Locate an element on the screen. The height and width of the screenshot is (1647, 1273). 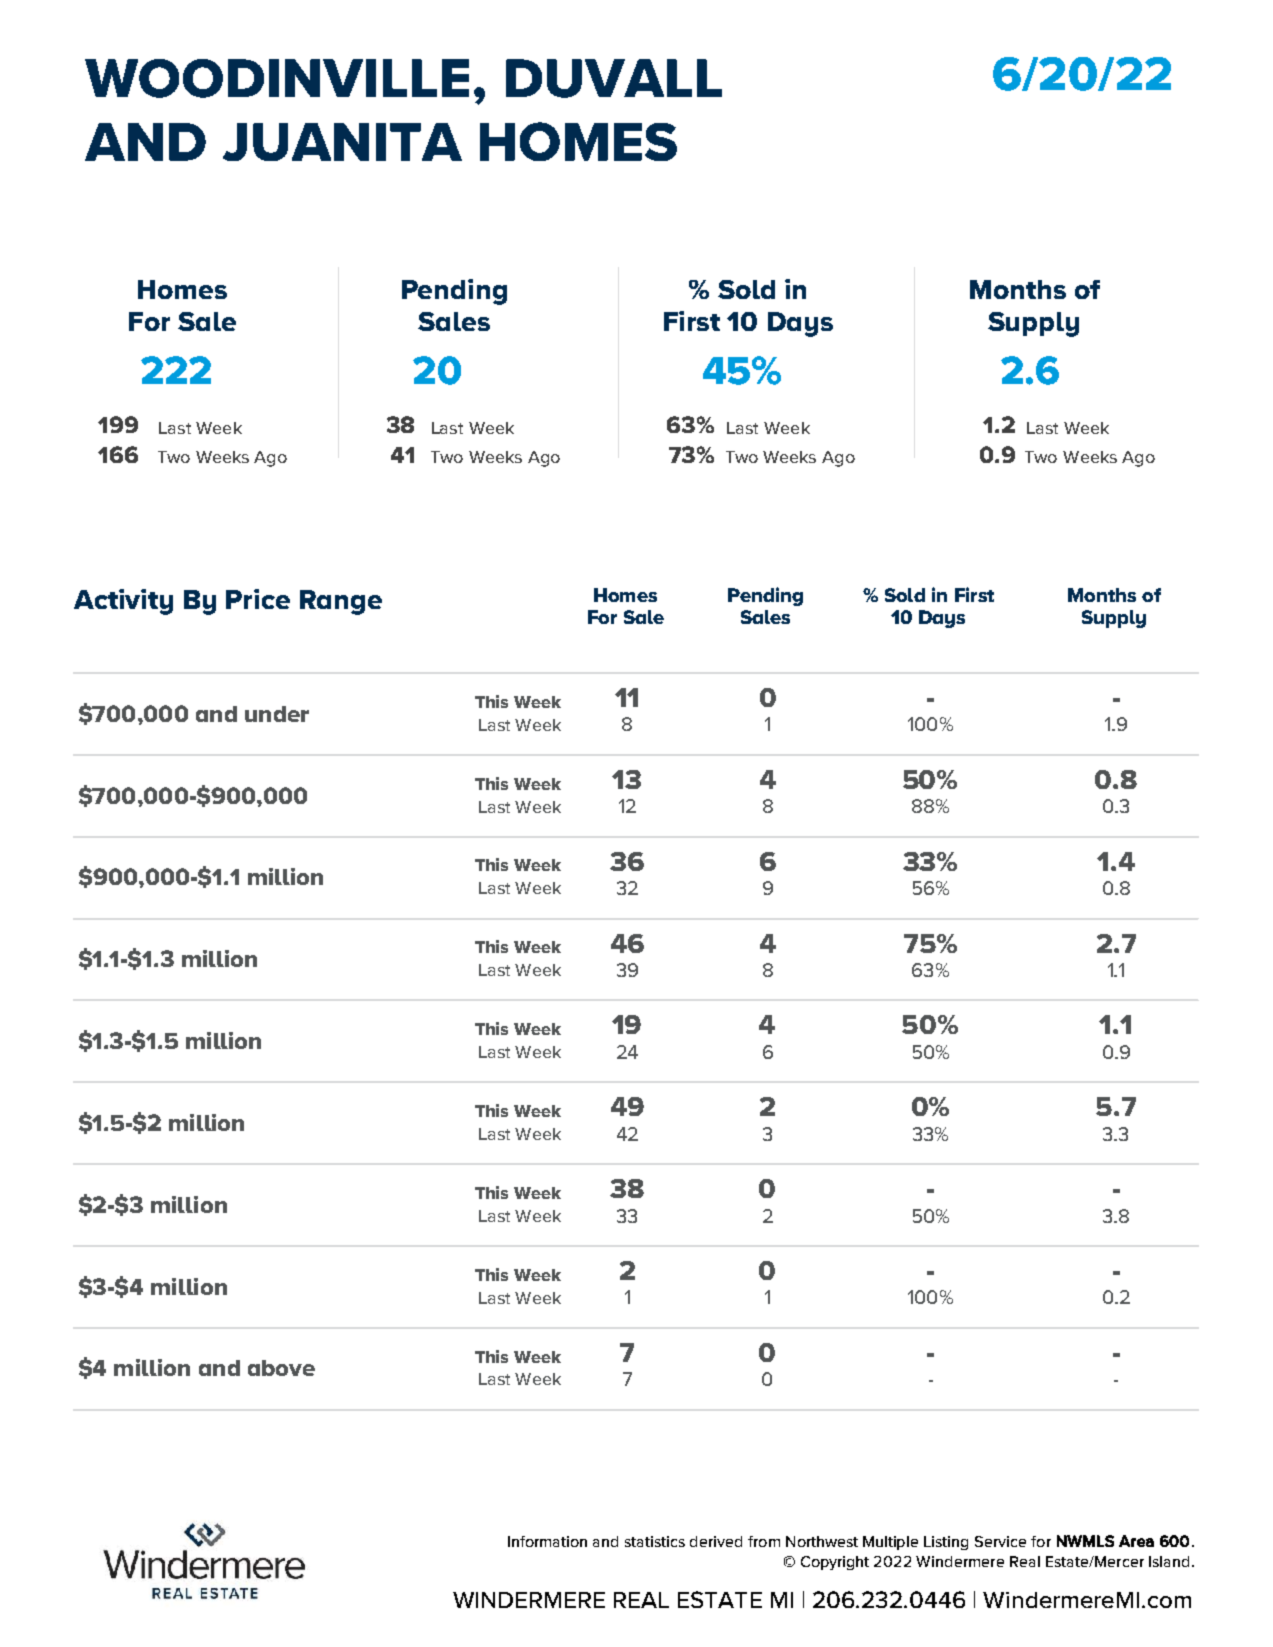
Northwest is located at coordinates (822, 1541).
